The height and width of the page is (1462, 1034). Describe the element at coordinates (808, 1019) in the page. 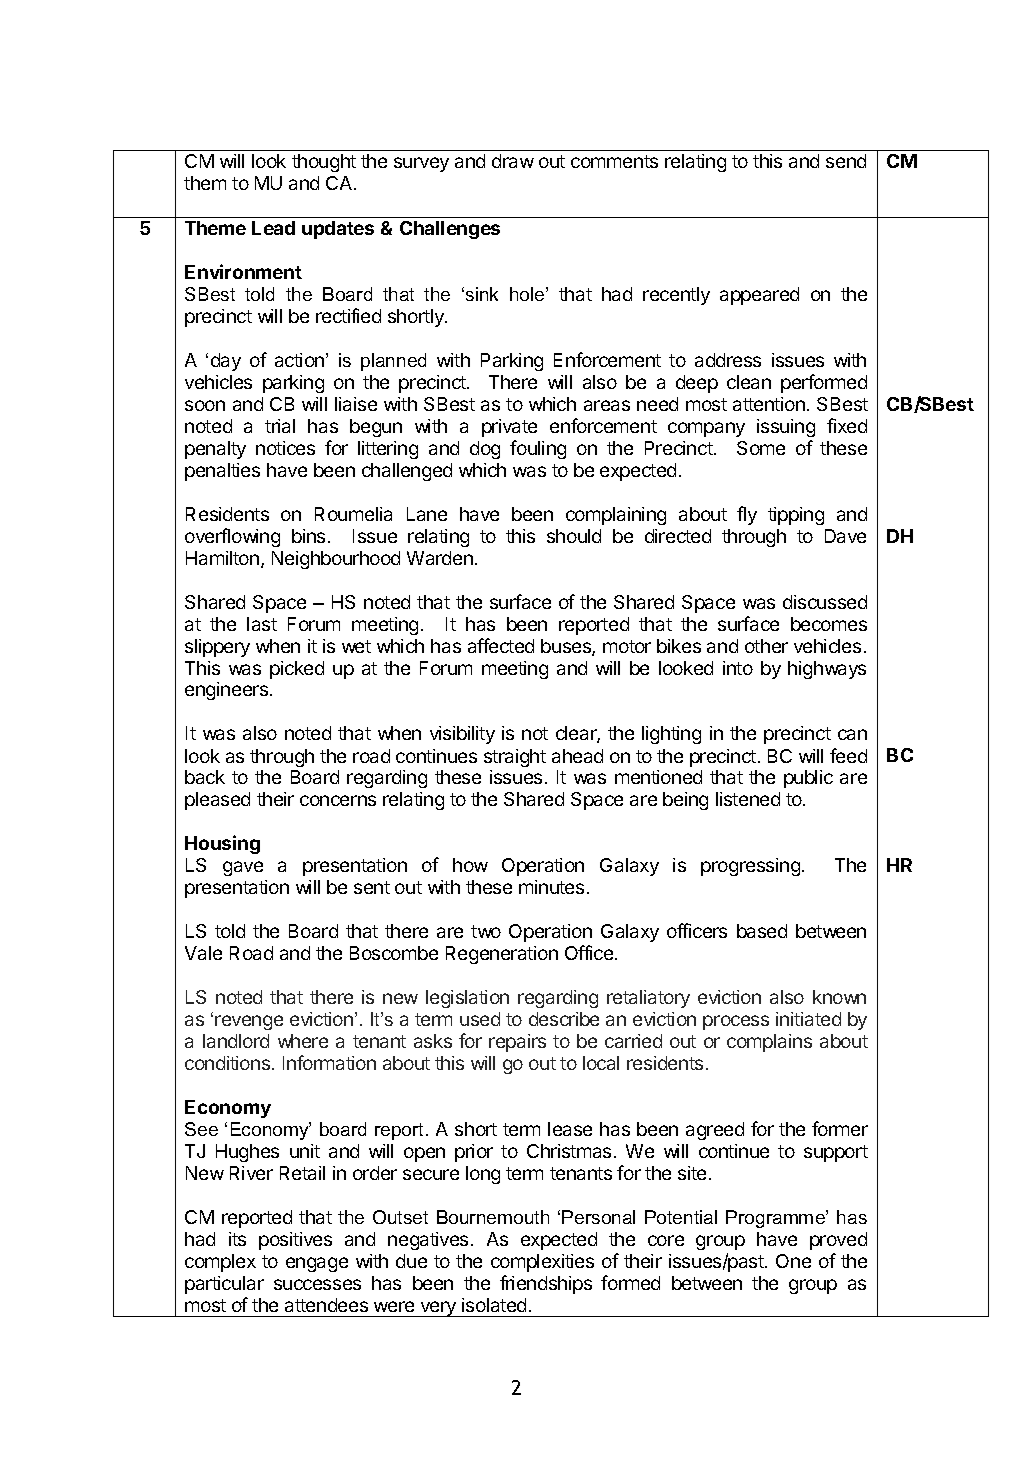

I see `initiated` at that location.
